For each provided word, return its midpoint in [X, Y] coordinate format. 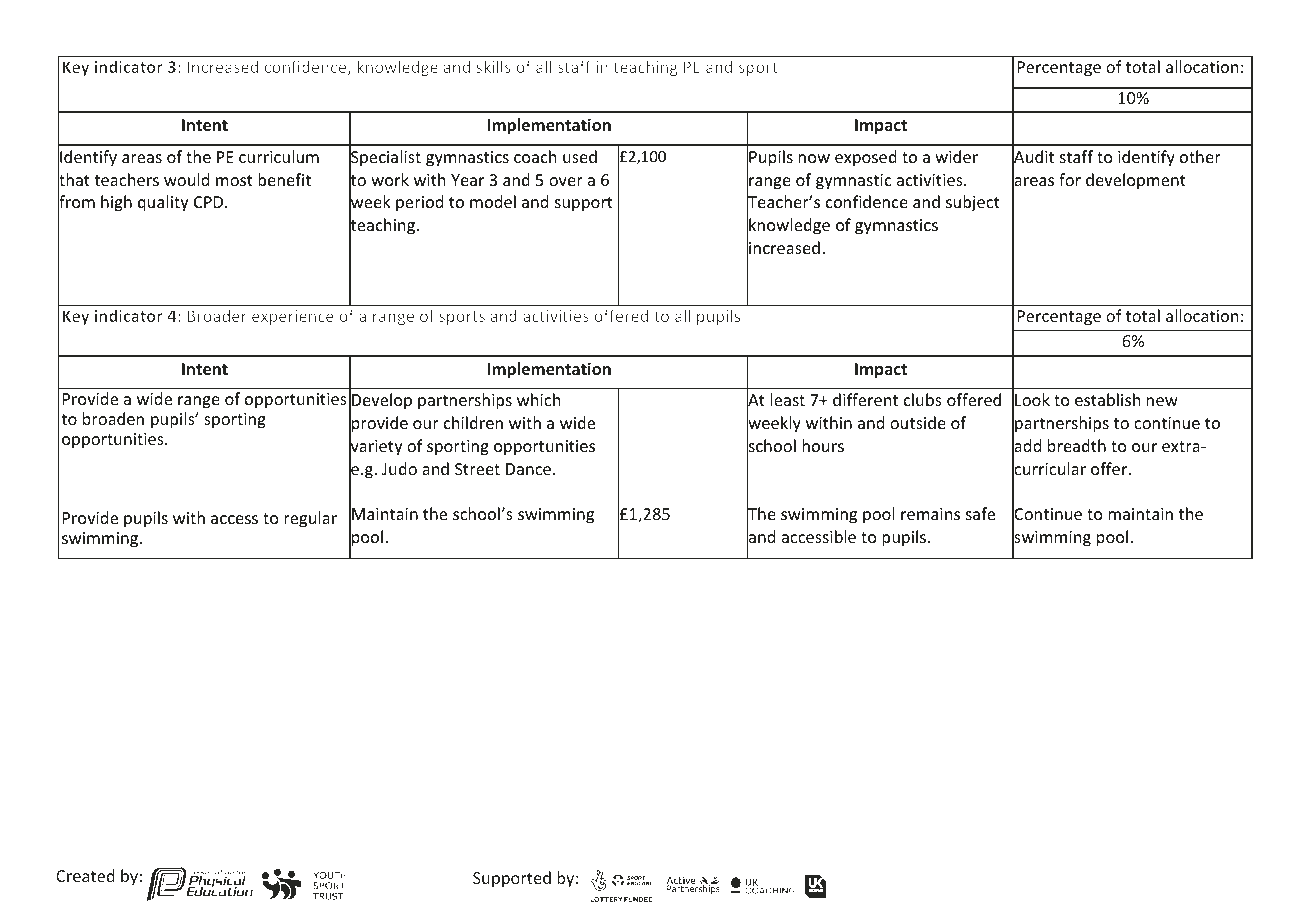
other [1200, 156]
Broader [217, 315]
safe [980, 513]
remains [930, 514]
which [538, 399]
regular [310, 519]
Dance [528, 469]
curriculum [279, 156]
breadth [1077, 445]
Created [85, 875]
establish [1107, 399]
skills [493, 66]
